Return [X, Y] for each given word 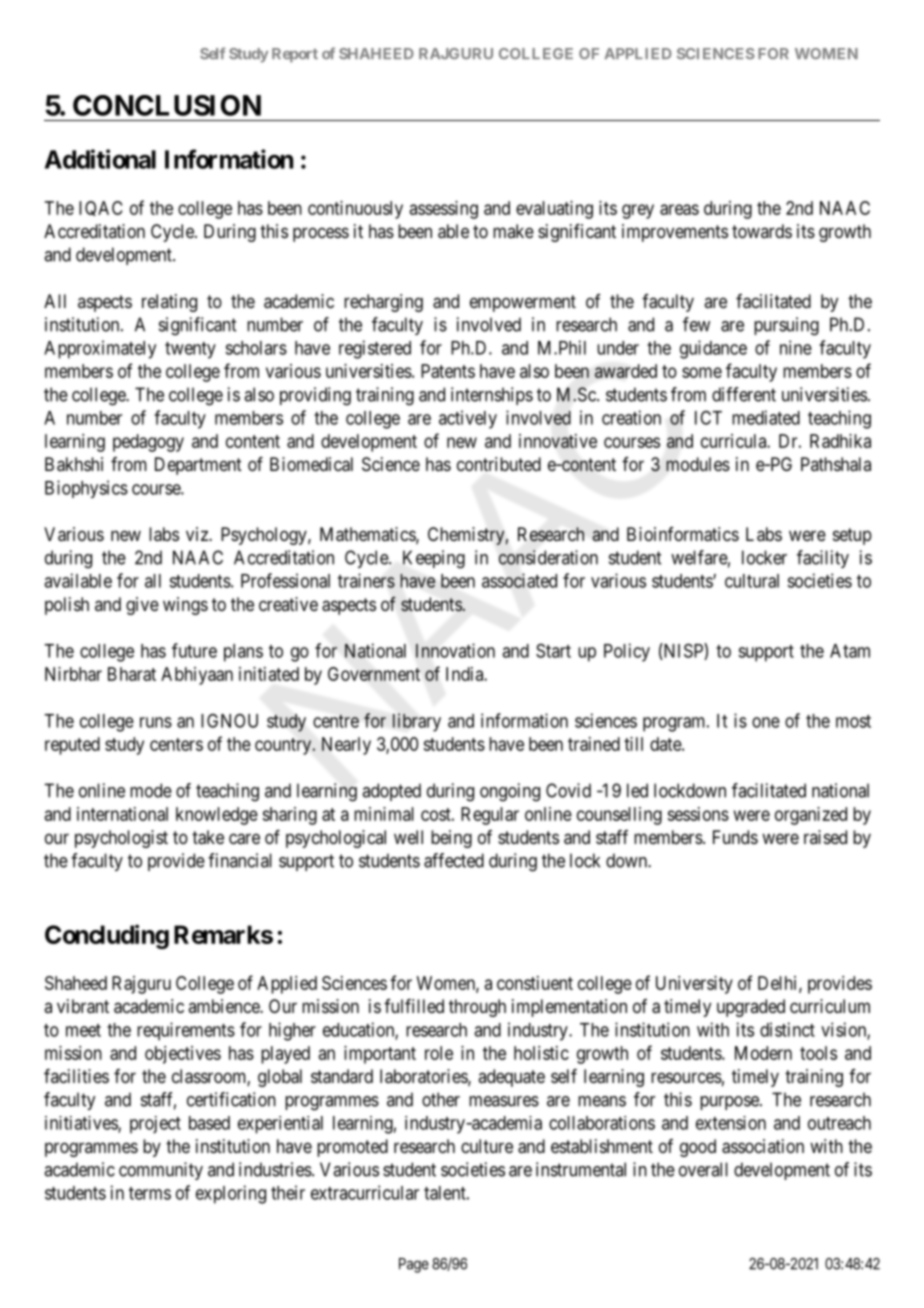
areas [679, 209]
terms [150, 1193]
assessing [444, 210]
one [766, 722]
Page [414, 1265]
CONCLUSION [167, 105]
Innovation [455, 650]
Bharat [132, 674]
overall [703, 1169]
